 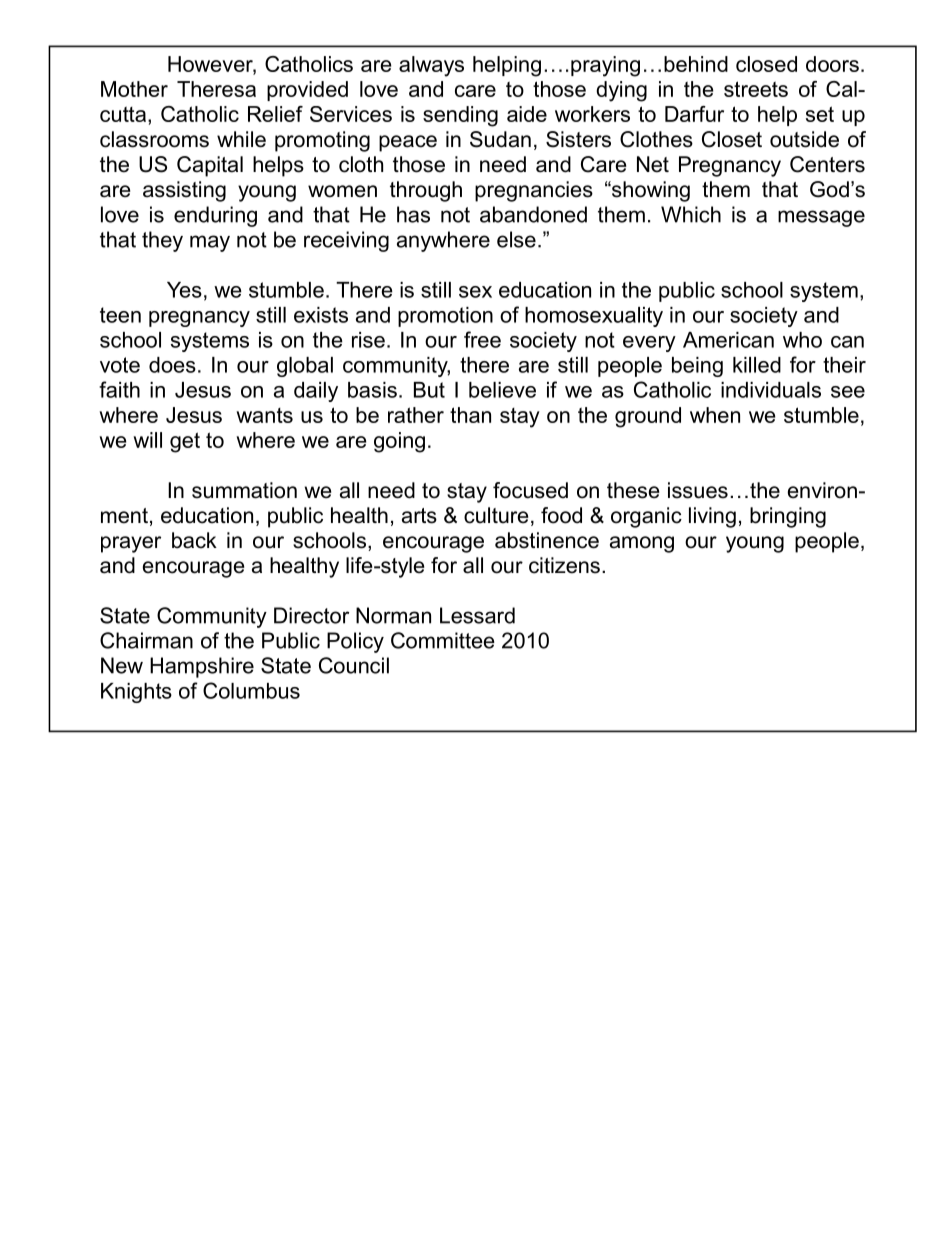 What do you see at coordinates (244, 490) in the screenshot?
I see `summation` at bounding box center [244, 490].
